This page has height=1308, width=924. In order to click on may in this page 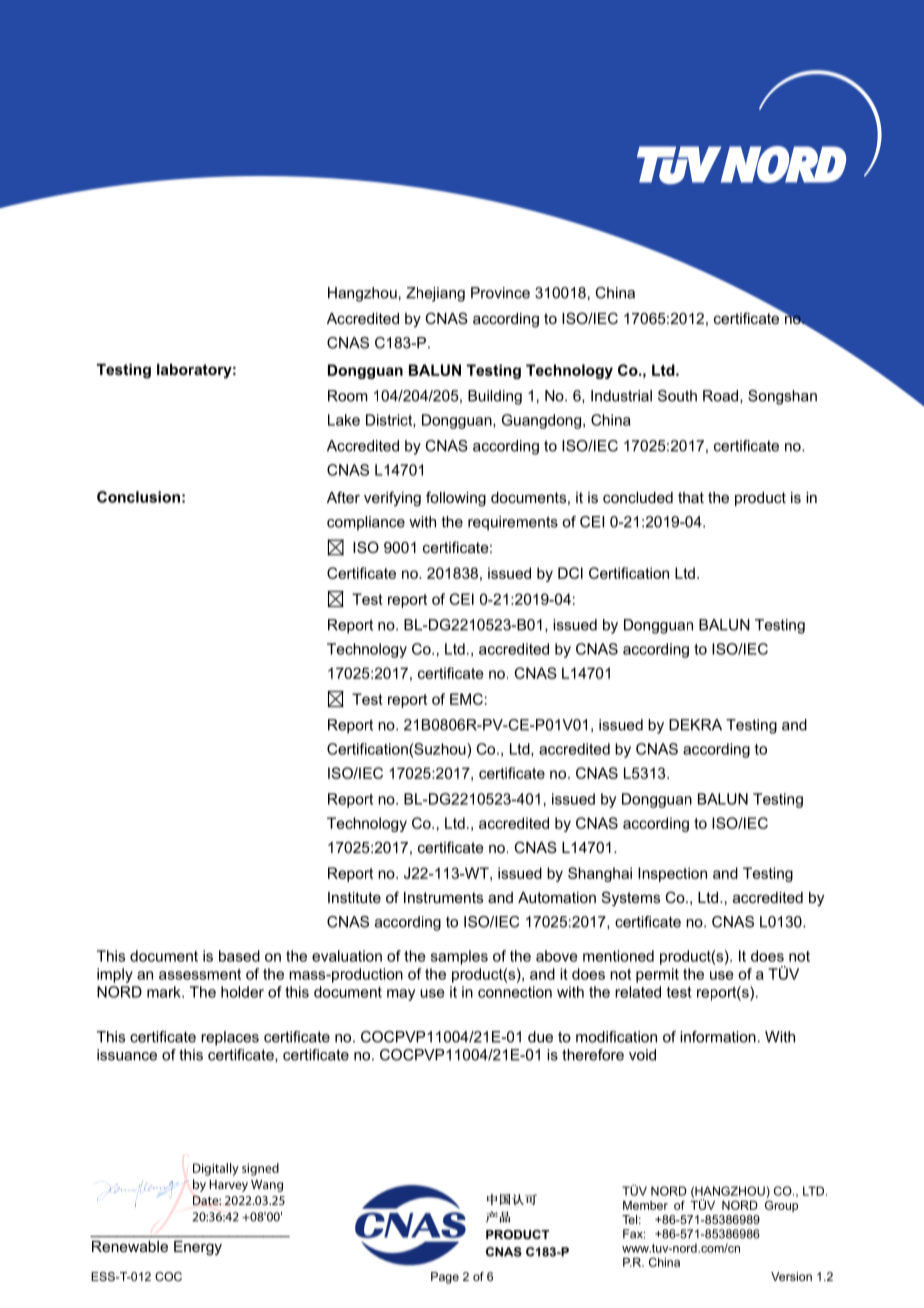, I will do `click(401, 995)`.
